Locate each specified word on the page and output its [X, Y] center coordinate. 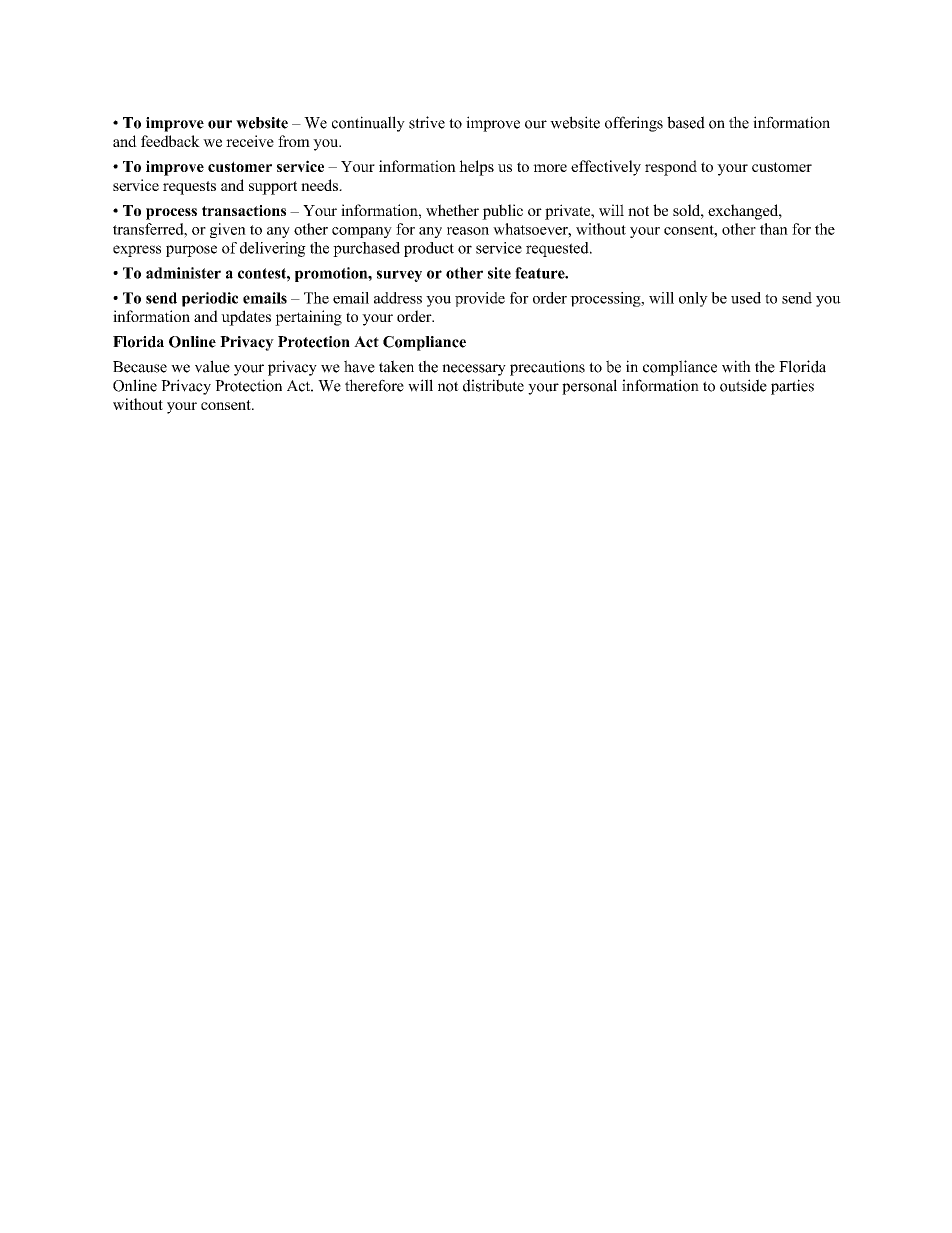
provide [480, 299]
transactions [244, 210]
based [686, 122]
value [212, 366]
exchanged [744, 212]
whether [452, 210]
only [693, 299]
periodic [210, 299]
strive [427, 122]
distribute [493, 385]
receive [250, 141]
